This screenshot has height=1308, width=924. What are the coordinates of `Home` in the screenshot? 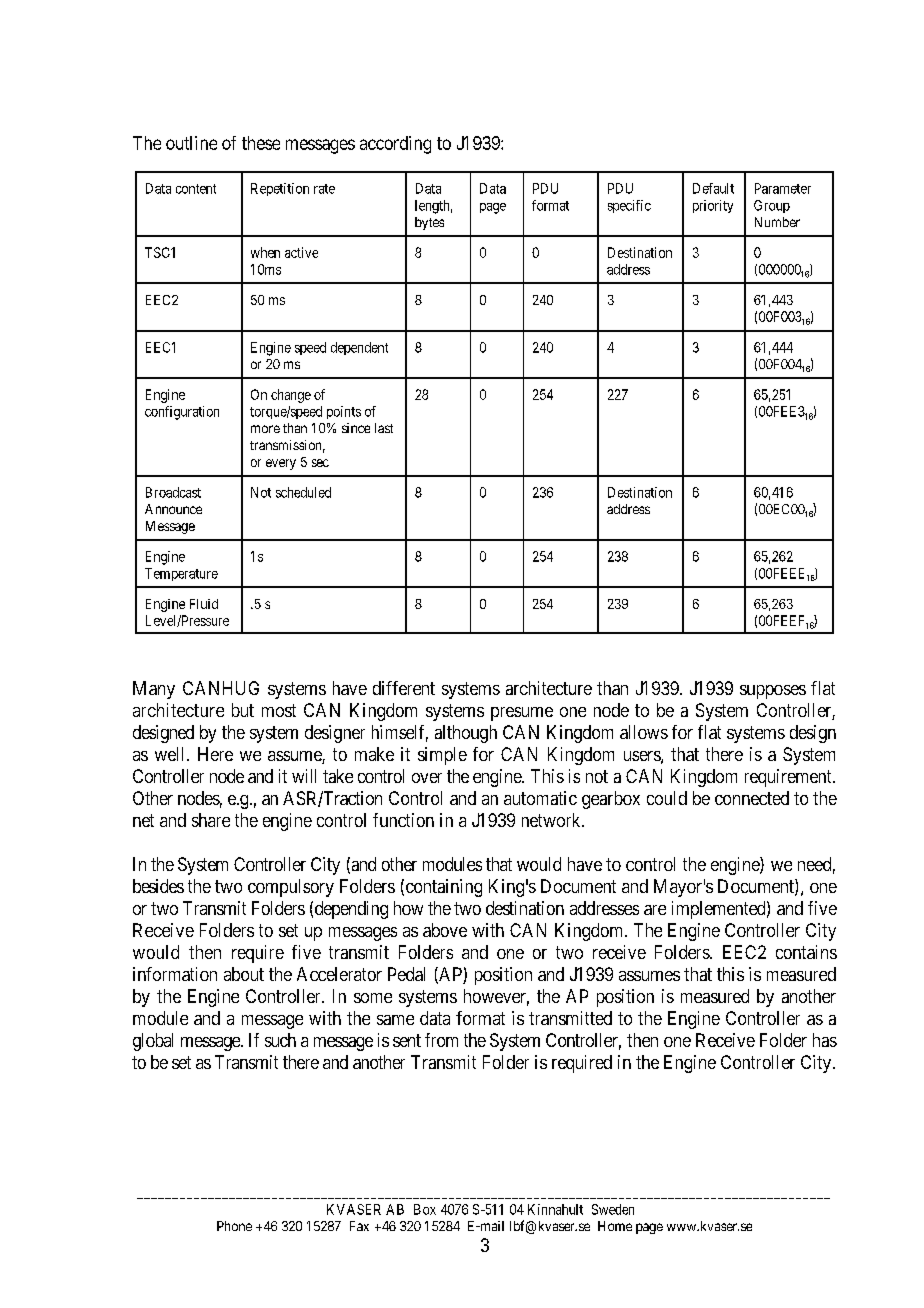 It's located at (615, 1226).
